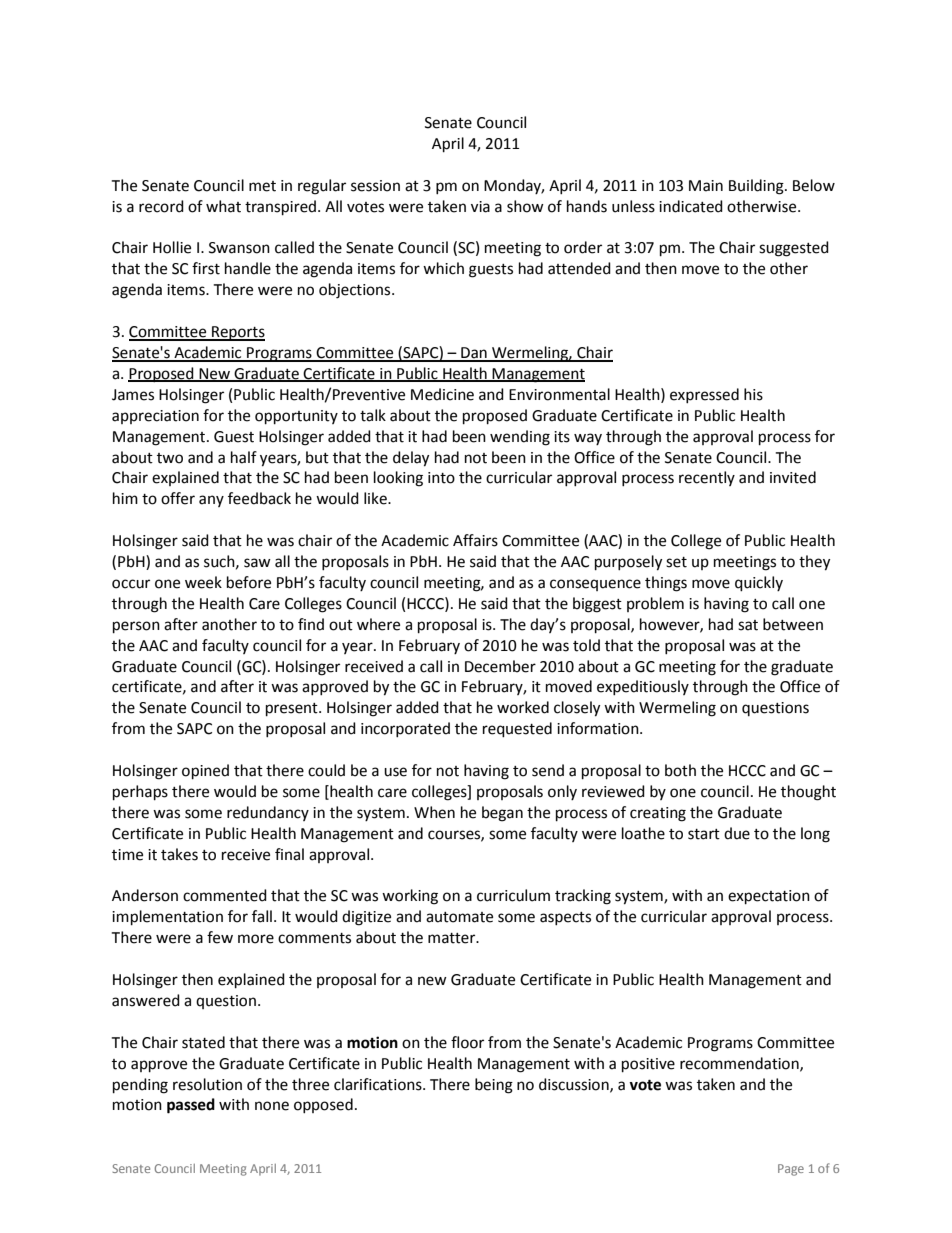  I want to click on half, so click(244, 457).
